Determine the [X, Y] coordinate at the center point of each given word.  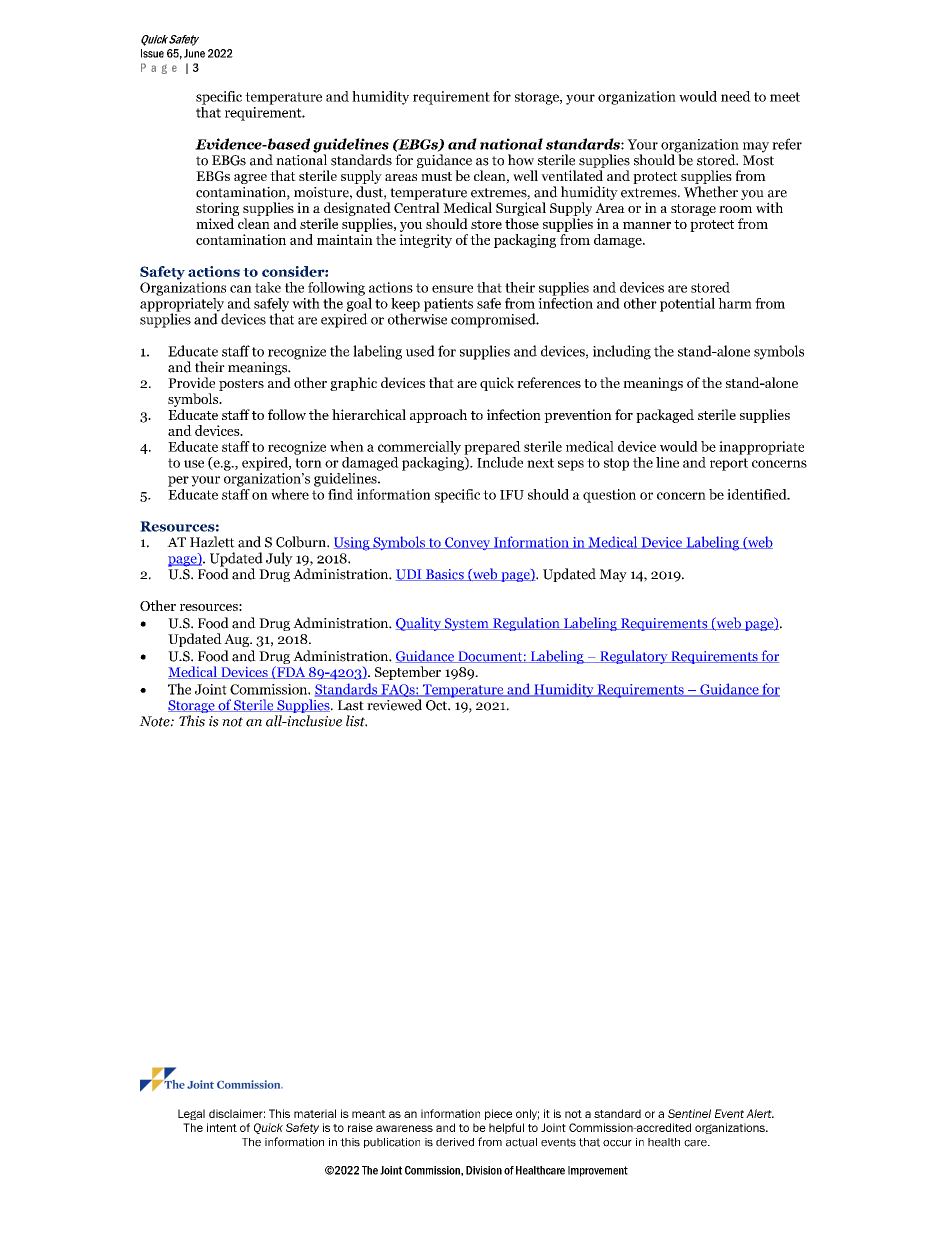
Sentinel [689, 1113]
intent [222, 1127]
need [736, 96]
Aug [237, 640]
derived [455, 1142]
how [521, 160]
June [194, 53]
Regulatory [634, 657]
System [467, 624]
